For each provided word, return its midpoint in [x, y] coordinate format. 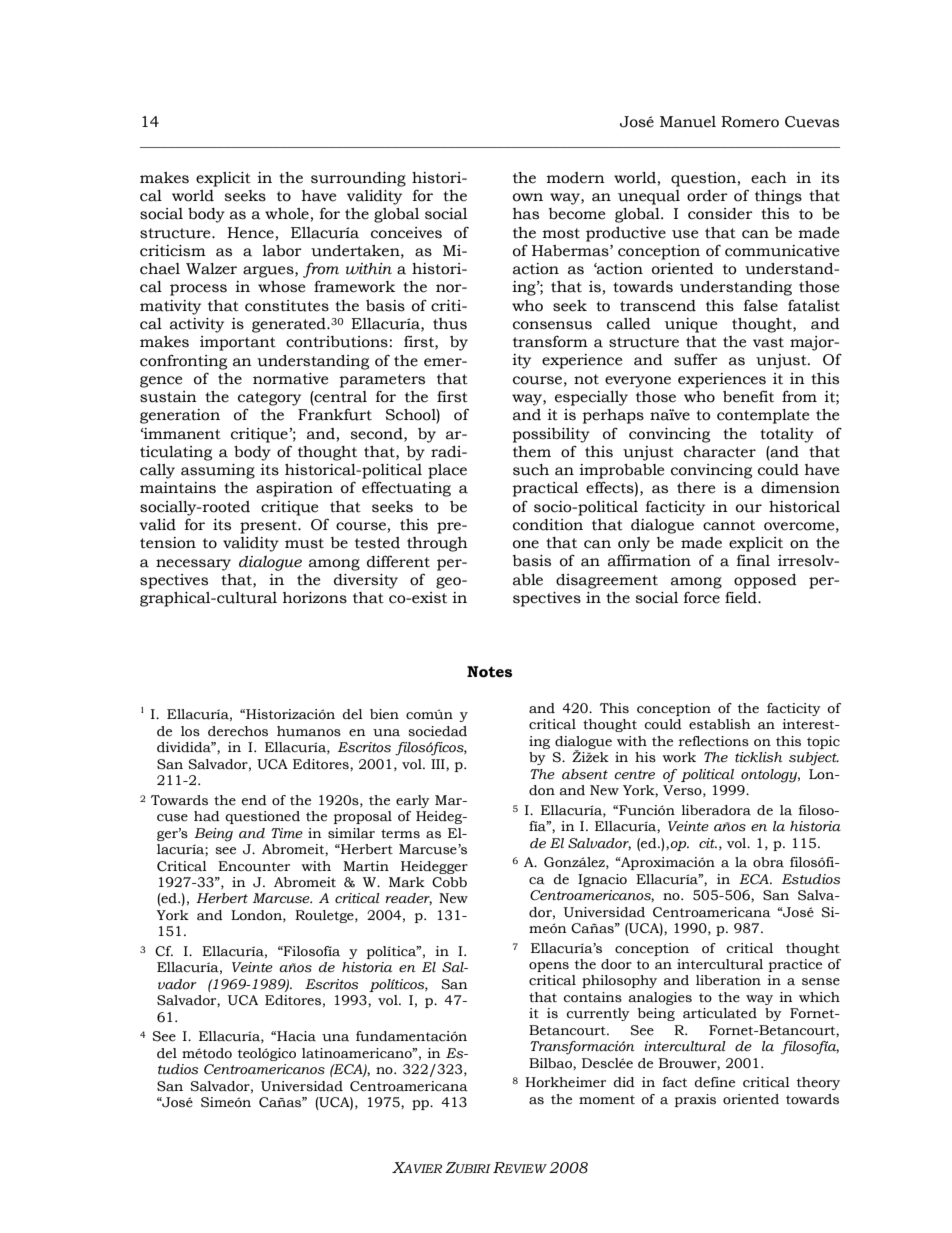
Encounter [254, 866]
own [528, 197]
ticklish [758, 757]
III [439, 765]
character [720, 452]
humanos [309, 731]
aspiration [294, 489]
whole [287, 214]
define [714, 1082]
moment [607, 1100]
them [532, 452]
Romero [750, 122]
